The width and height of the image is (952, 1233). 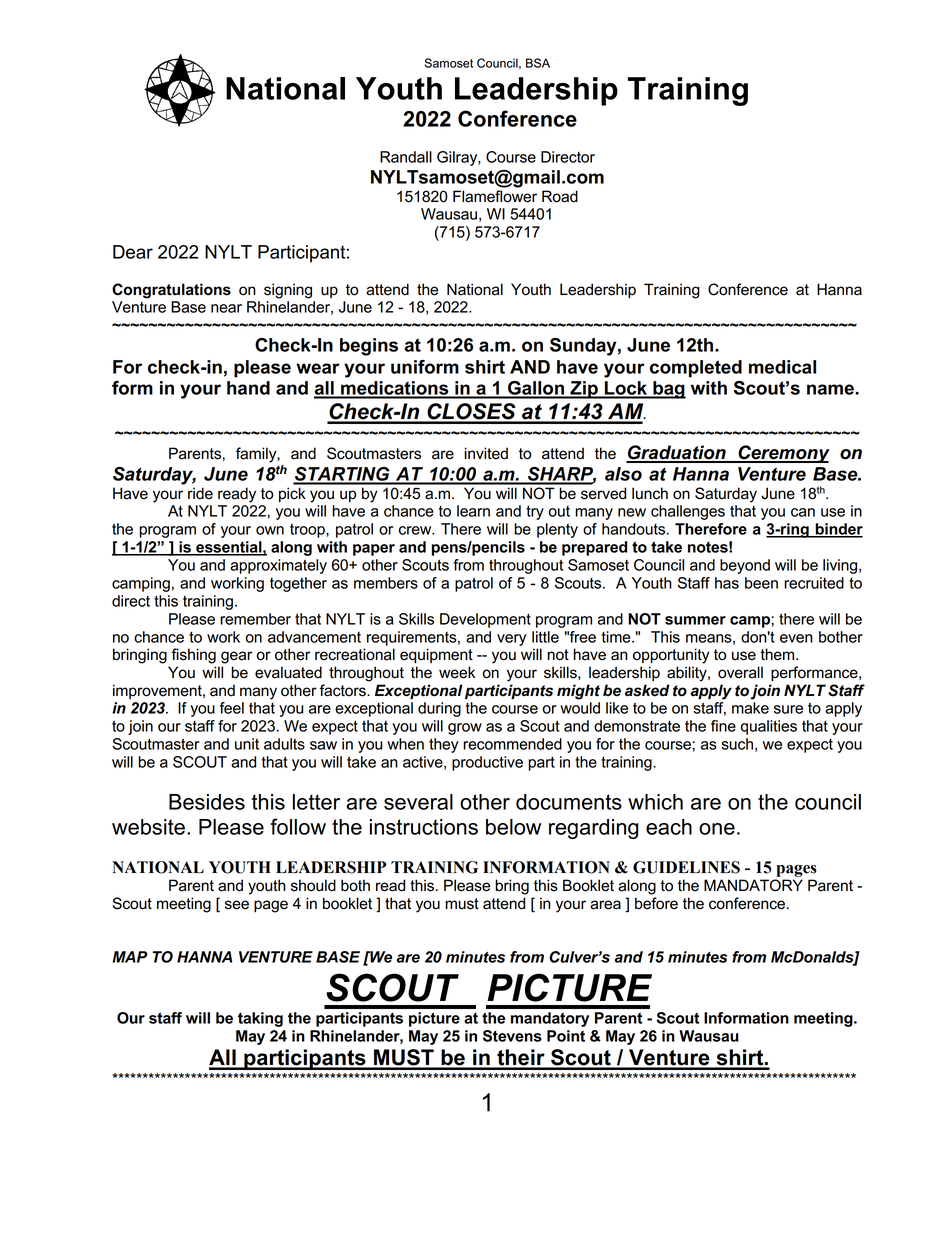 I want to click on Road, so click(x=560, y=196).
